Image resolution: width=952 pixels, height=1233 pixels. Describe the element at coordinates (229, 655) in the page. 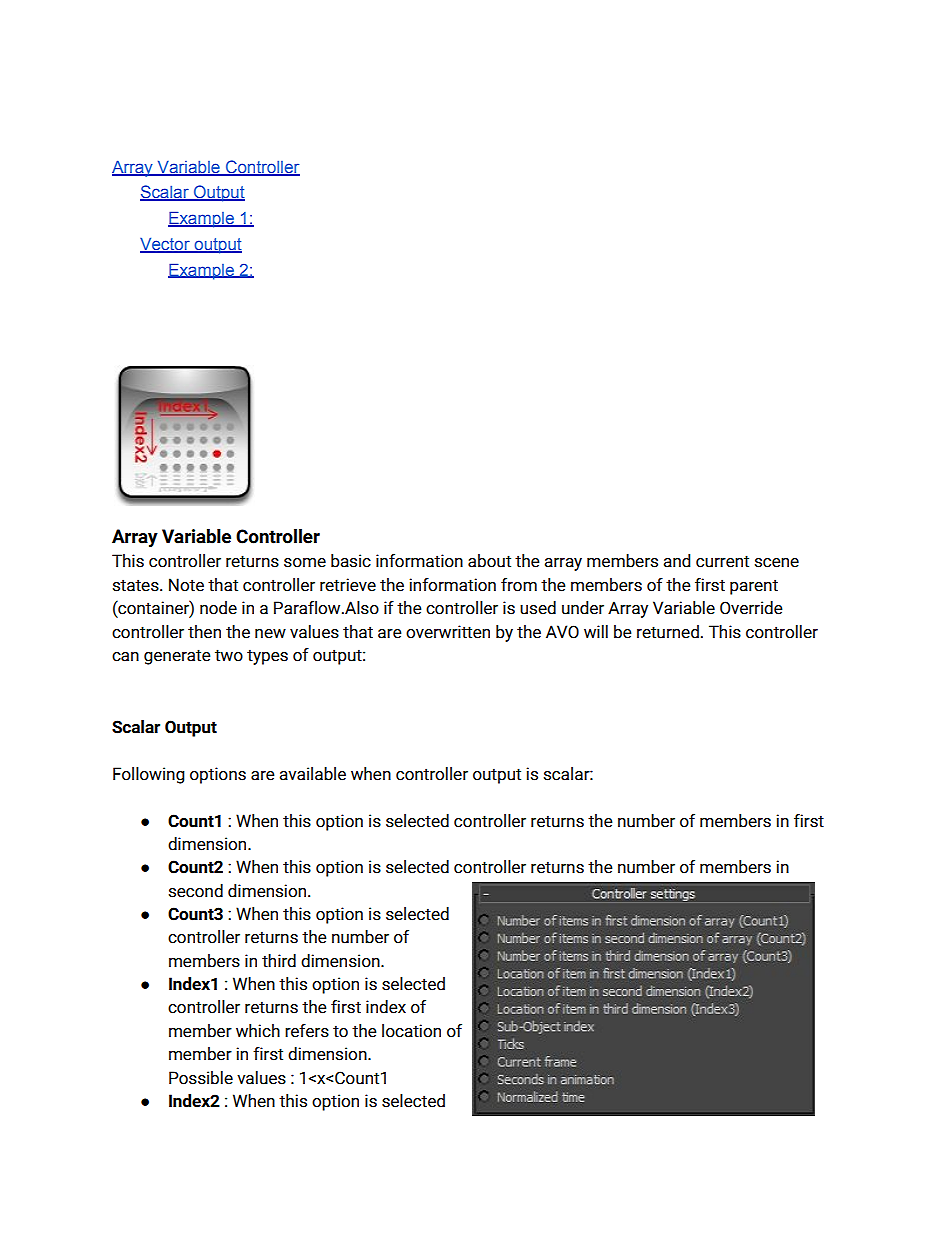

I see `two` at that location.
